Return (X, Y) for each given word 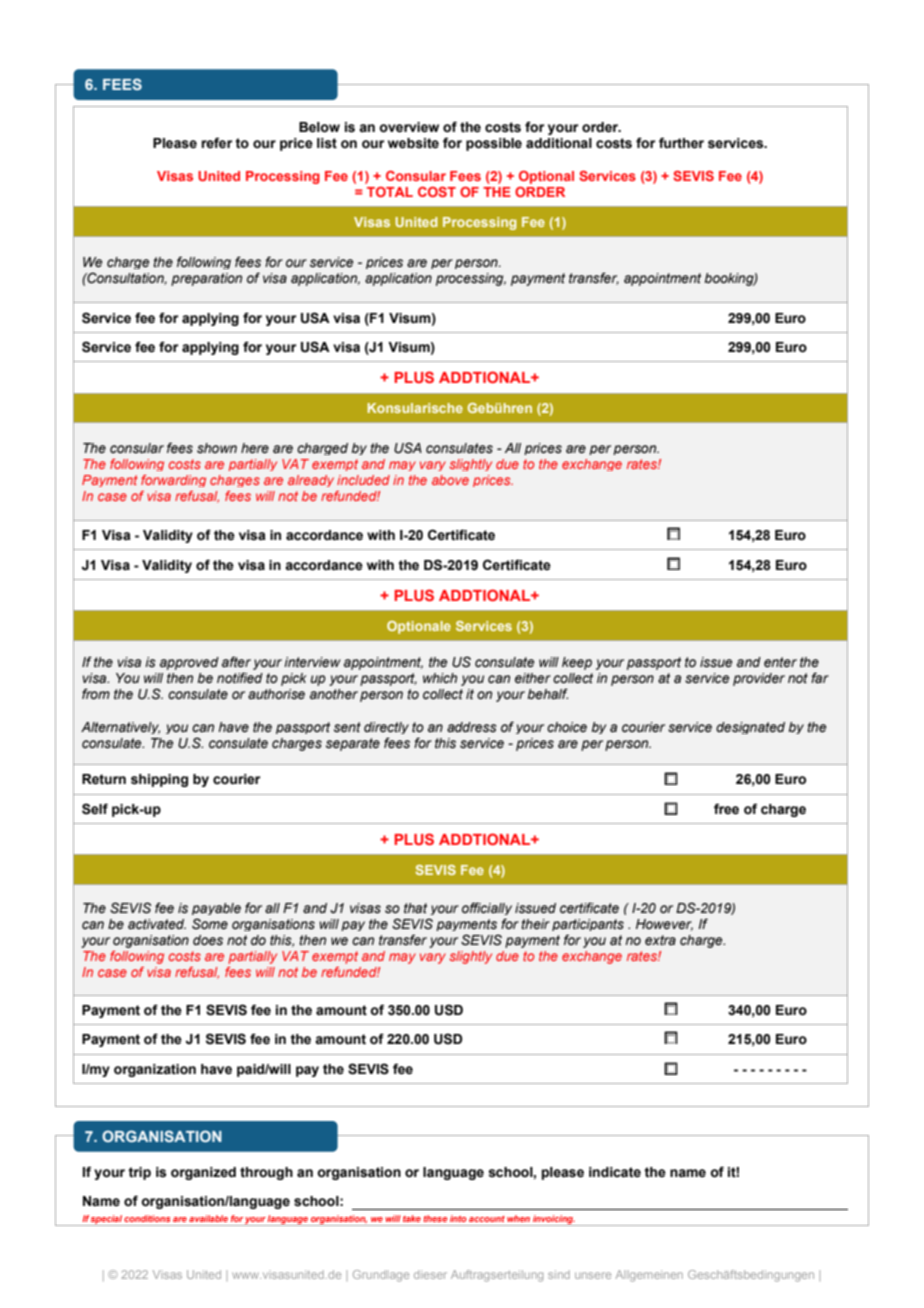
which (440, 678)
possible (494, 144)
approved (189, 663)
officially (487, 908)
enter (780, 662)
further (681, 143)
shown (217, 448)
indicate (615, 1172)
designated (750, 728)
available (208, 1218)
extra (660, 940)
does (208, 940)
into (458, 1218)
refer (216, 143)
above (450, 480)
